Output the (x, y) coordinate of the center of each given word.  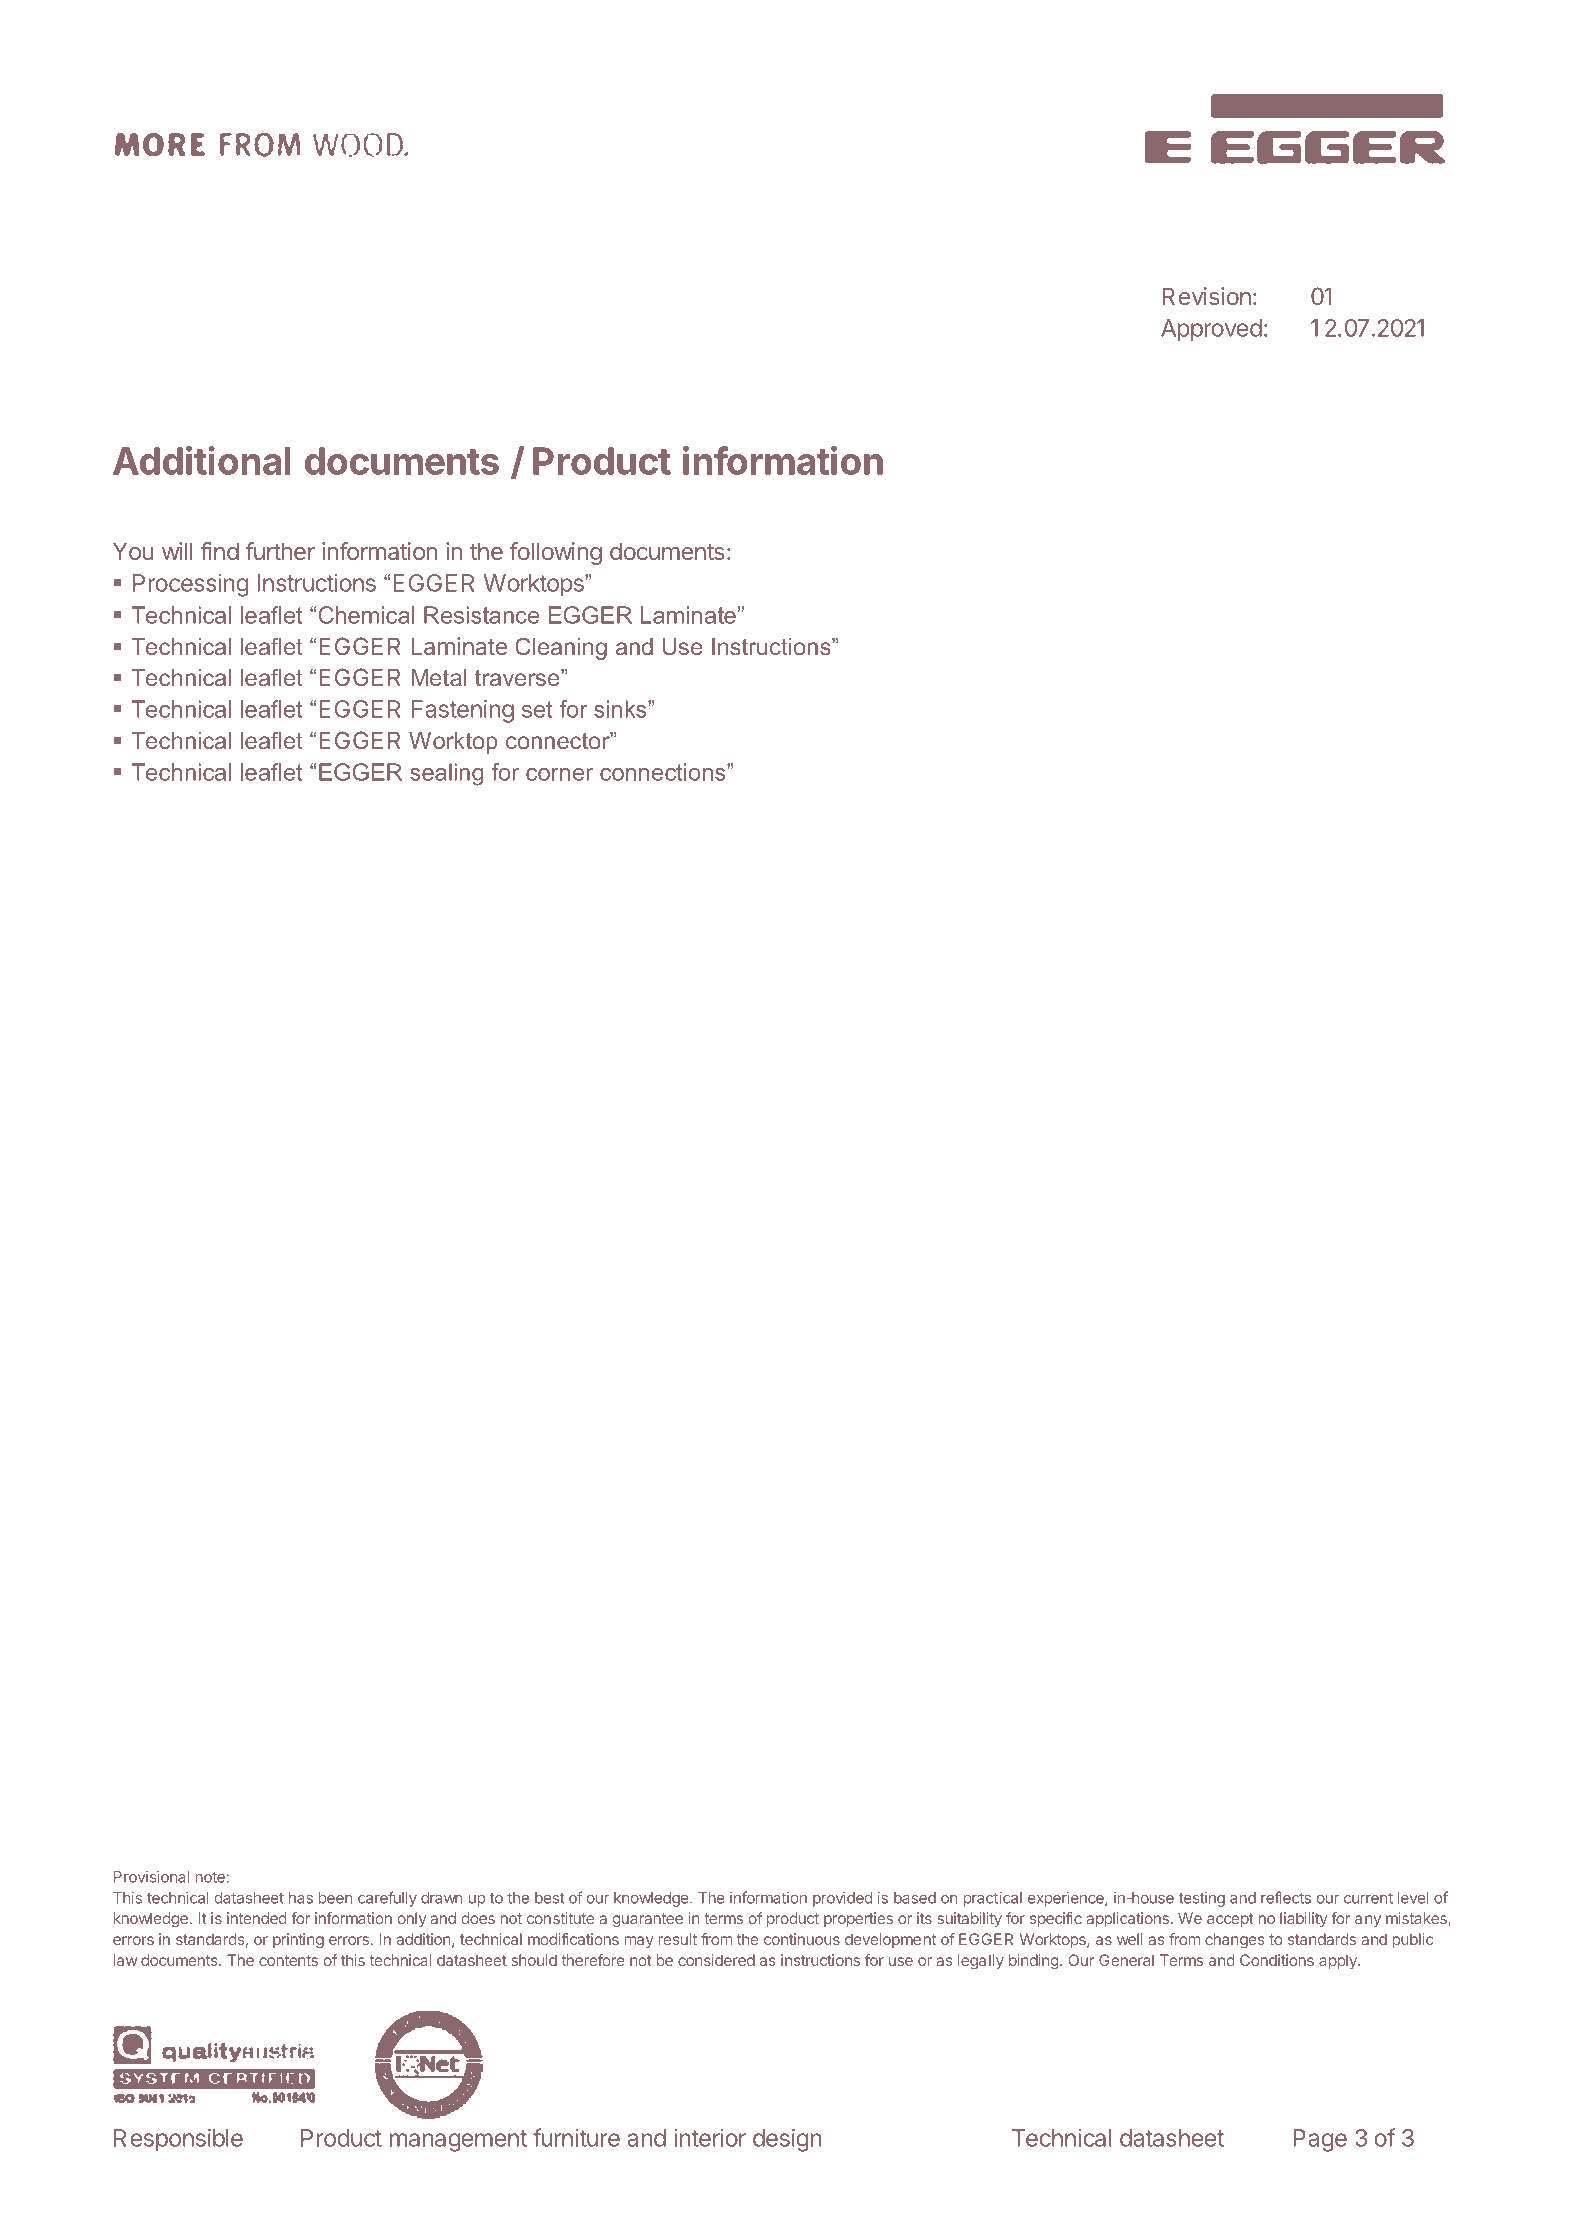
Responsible (178, 2140)
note (211, 1877)
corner (559, 774)
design (787, 2140)
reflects (1286, 1897)
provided (842, 1899)
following (556, 553)
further (280, 551)
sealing (446, 774)
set (537, 709)
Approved (1211, 330)
